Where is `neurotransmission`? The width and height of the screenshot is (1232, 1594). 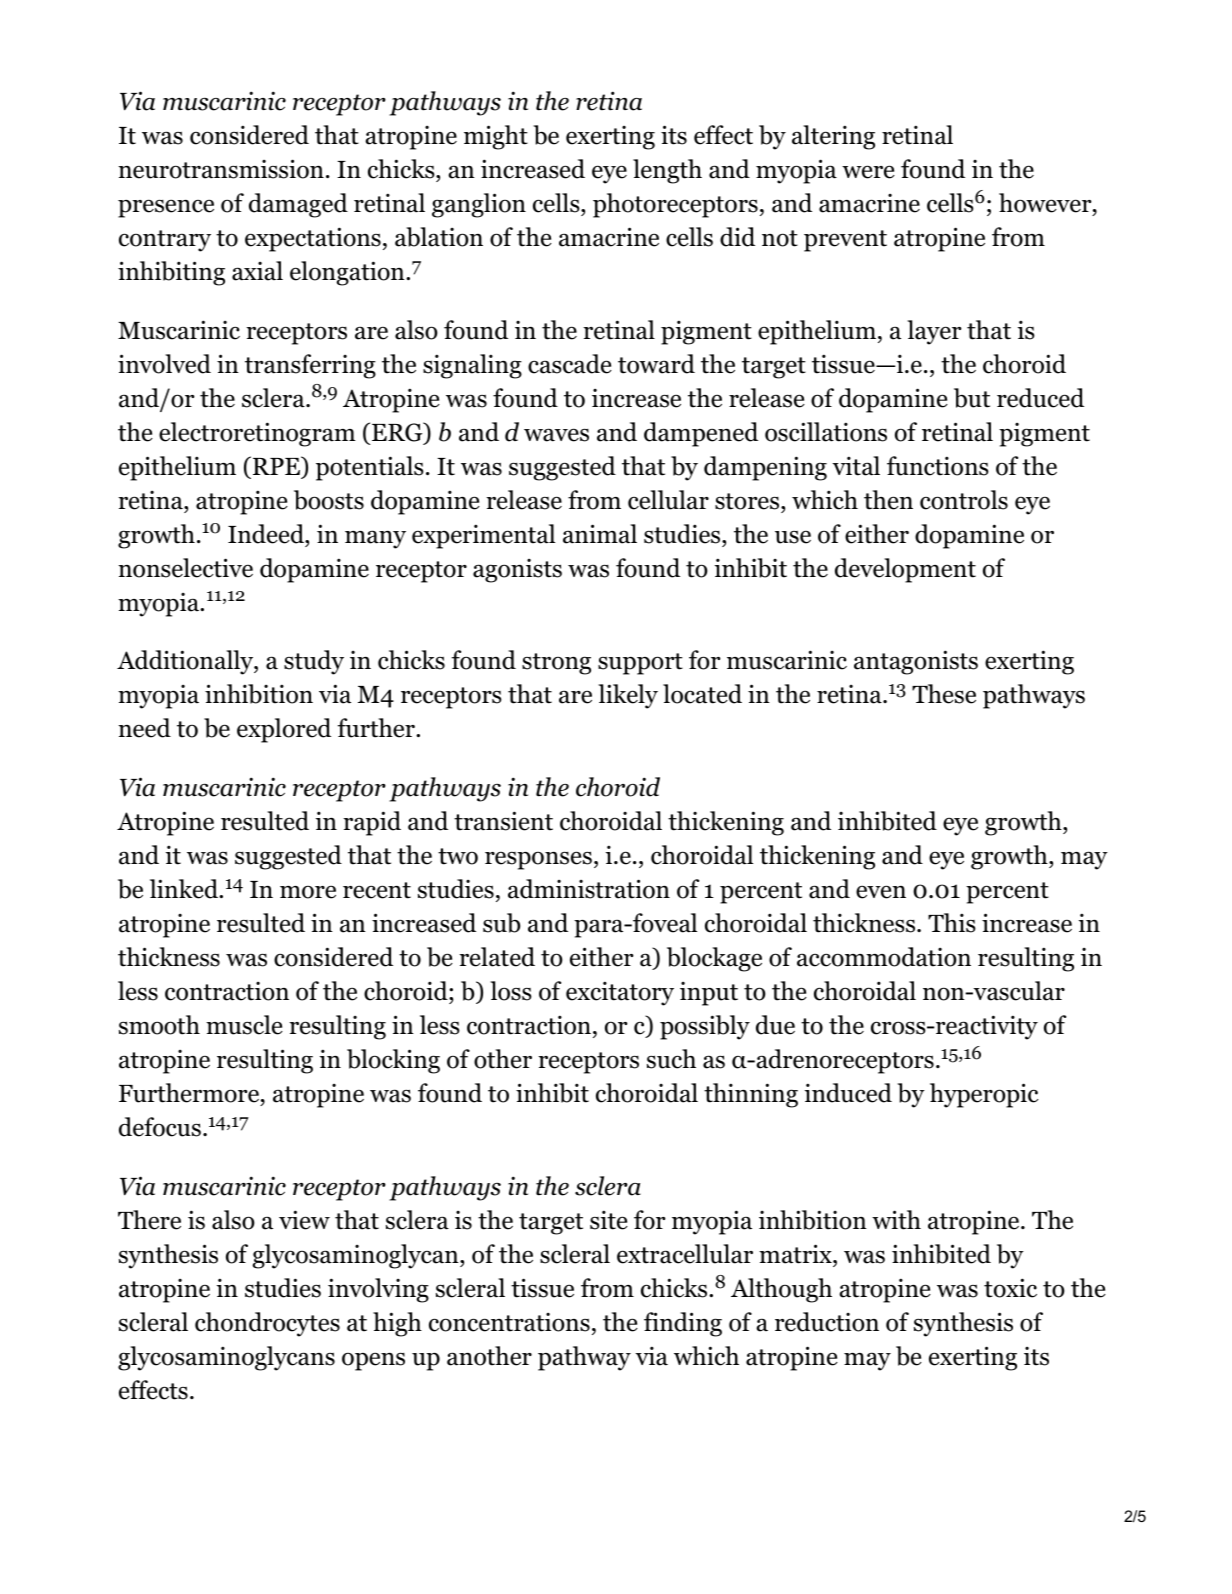 neurotransmission is located at coordinates (221, 169).
